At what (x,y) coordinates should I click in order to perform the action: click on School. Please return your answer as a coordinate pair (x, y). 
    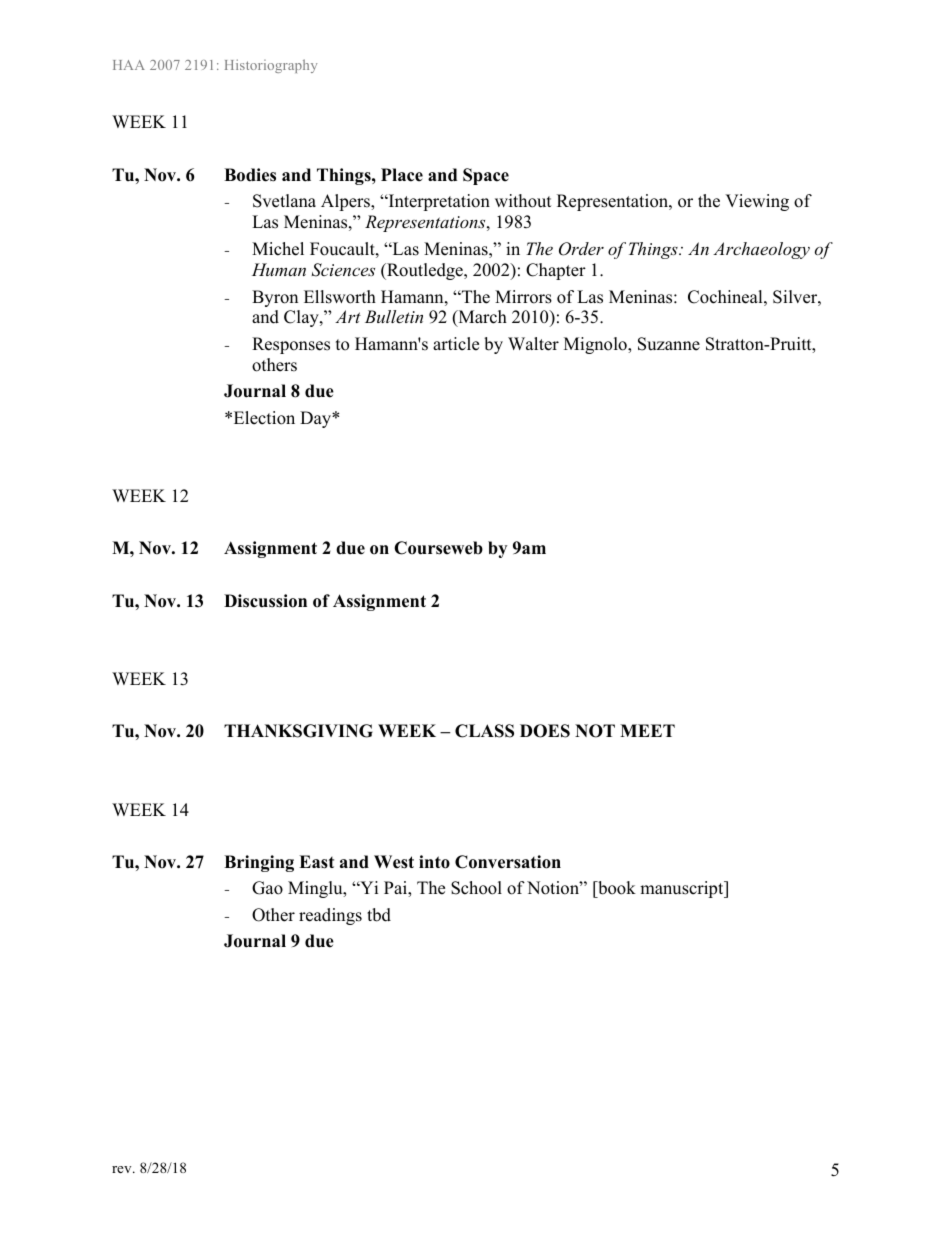
    Looking at the image, I should click on (476, 888).
